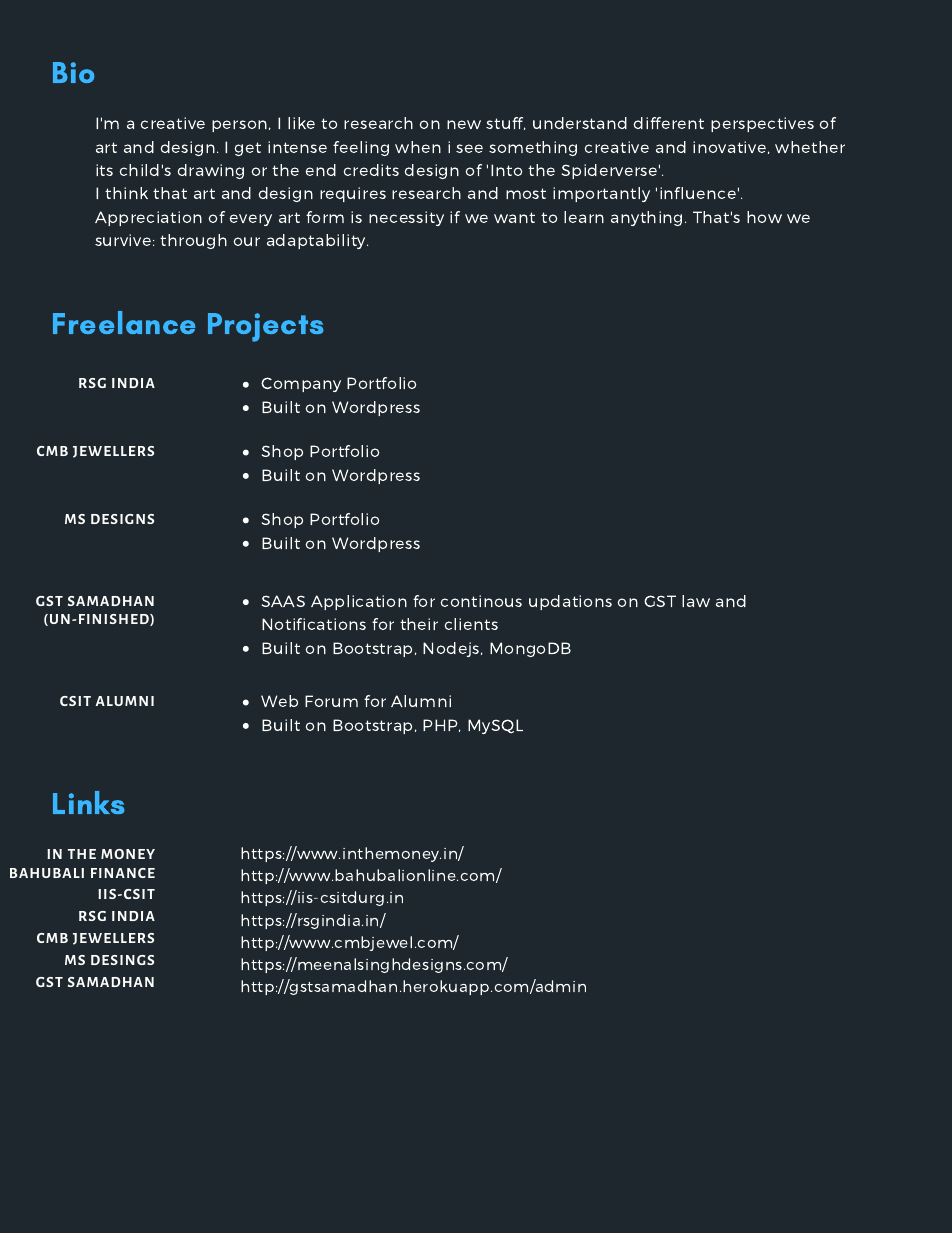  I want to click on law, so click(696, 601).
